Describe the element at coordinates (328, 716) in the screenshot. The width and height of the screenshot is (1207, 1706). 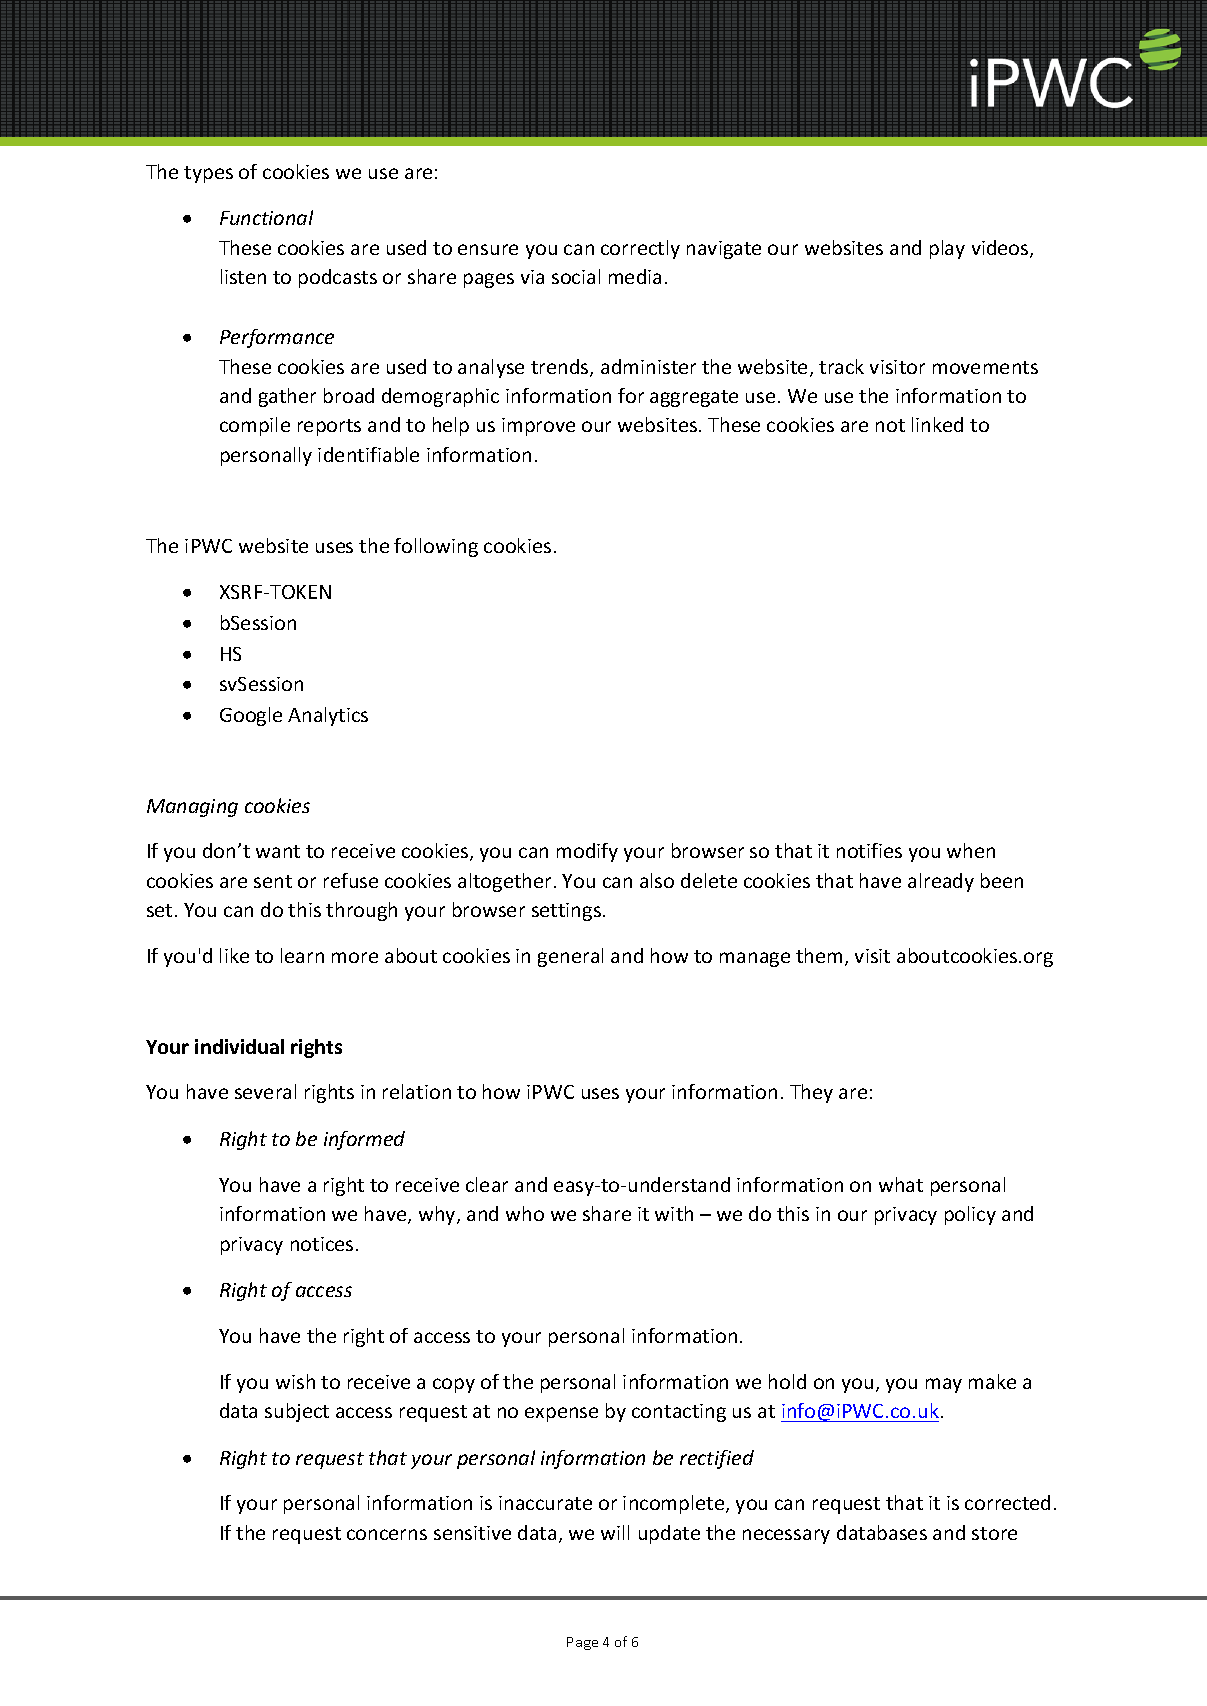
I see `Analytics` at that location.
